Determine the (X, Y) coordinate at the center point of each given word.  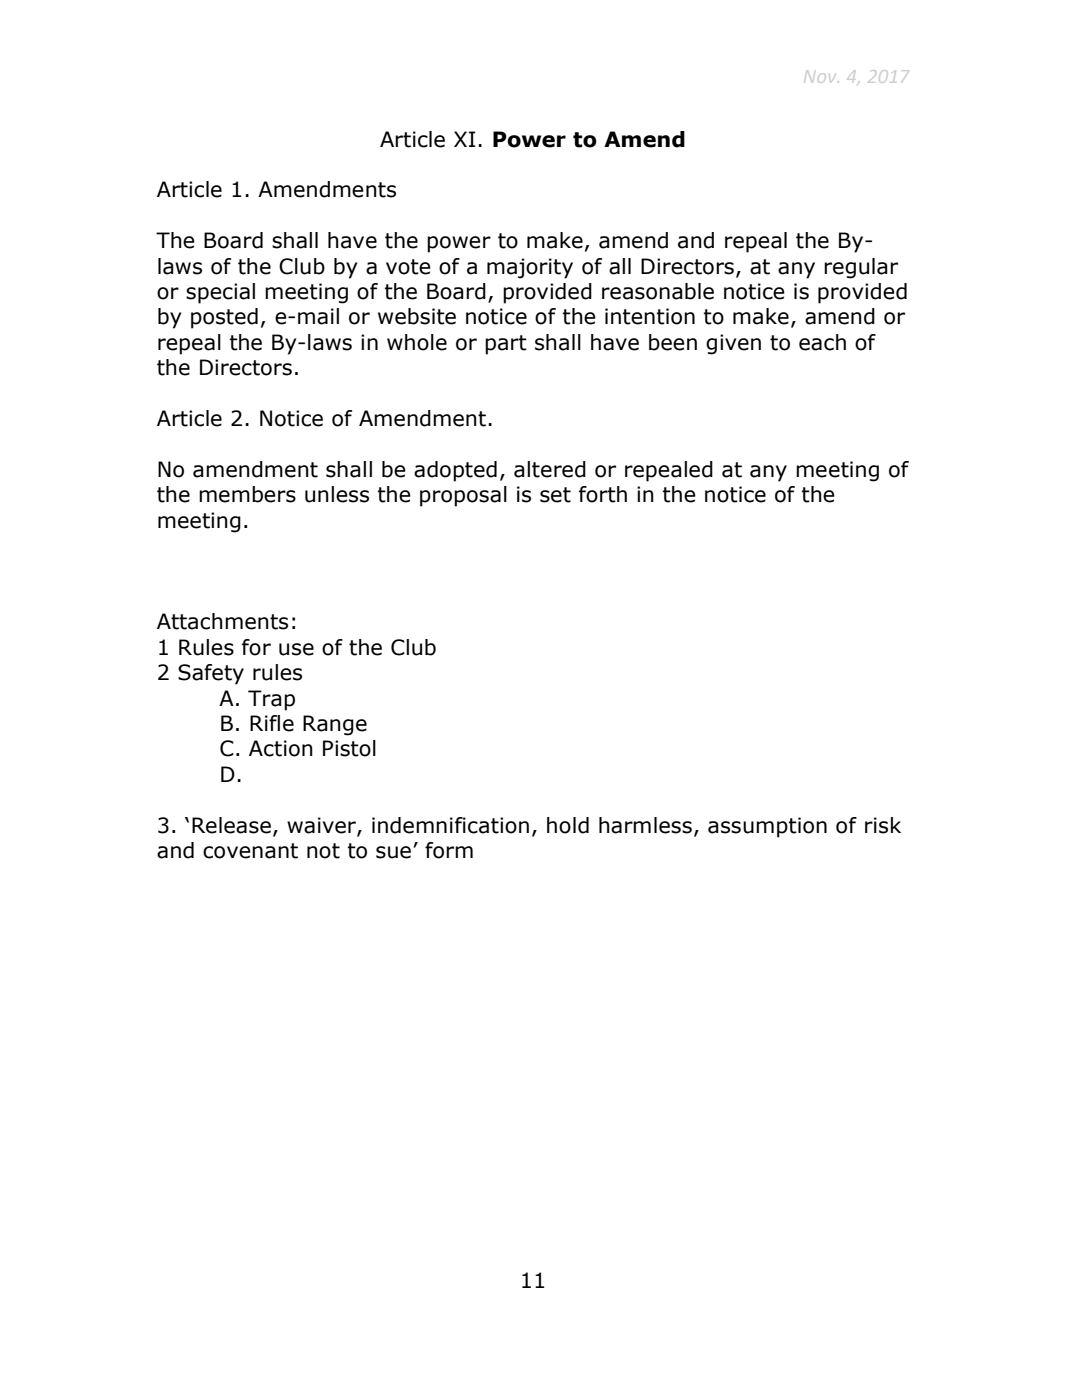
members (247, 494)
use (296, 649)
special (220, 293)
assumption (767, 827)
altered (550, 469)
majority (530, 268)
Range (335, 725)
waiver (322, 826)
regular (861, 268)
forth (603, 494)
